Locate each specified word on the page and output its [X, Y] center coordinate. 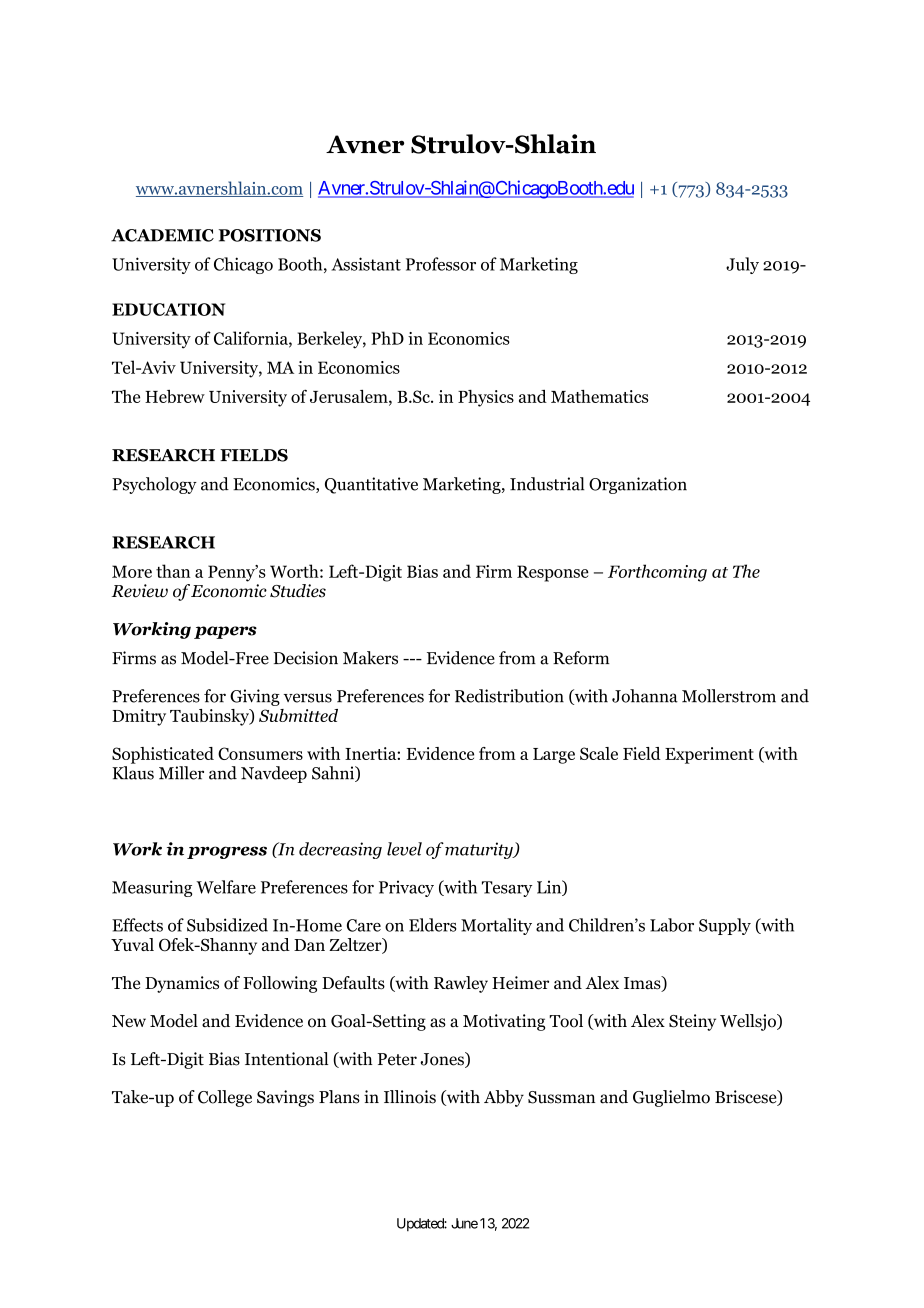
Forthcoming [657, 573]
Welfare [226, 887]
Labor [672, 925]
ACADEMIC [162, 235]
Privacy [406, 888]
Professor [441, 264]
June [464, 1223]
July [742, 265]
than [173, 571]
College [225, 1098]
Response [553, 573]
